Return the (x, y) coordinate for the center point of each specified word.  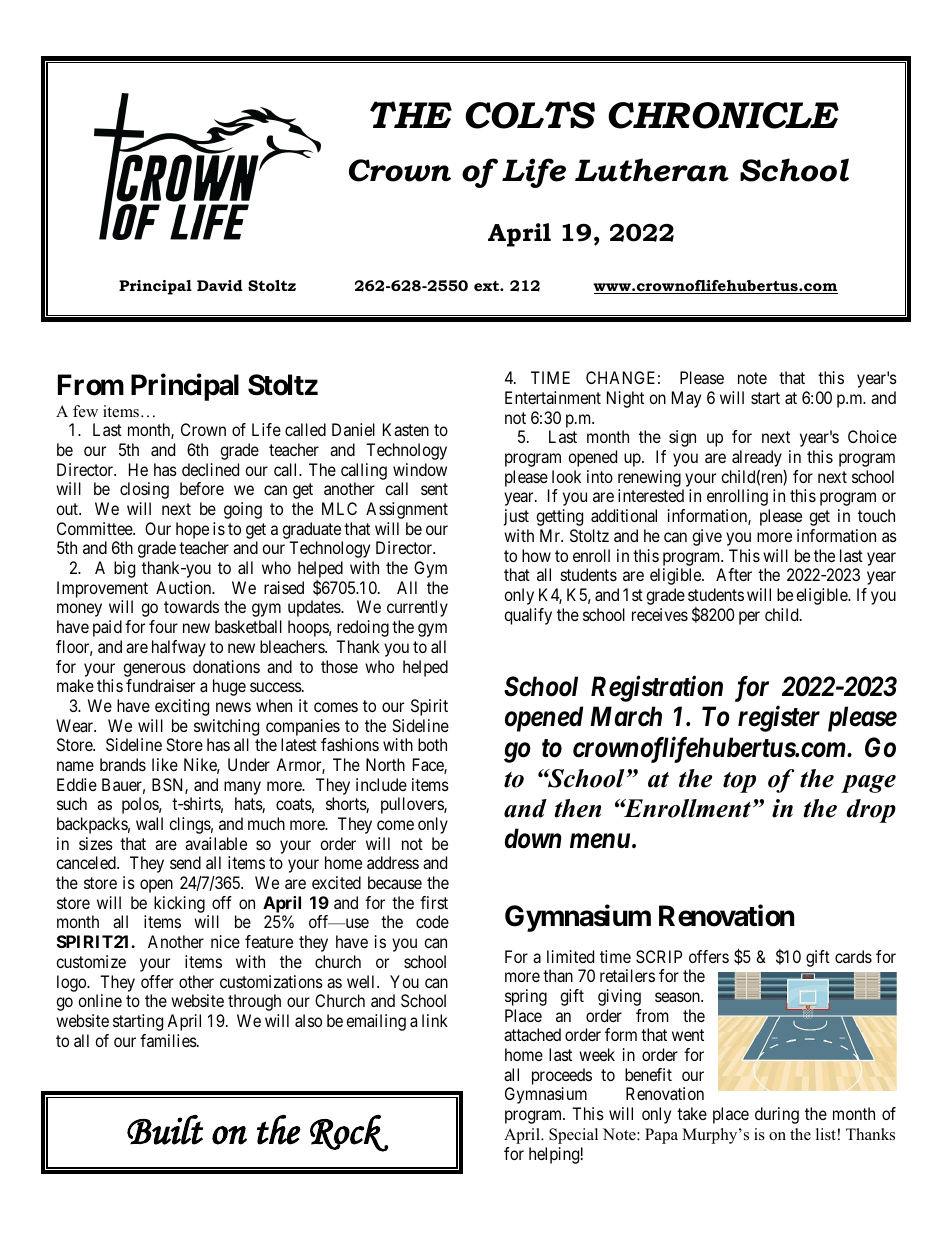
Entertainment (553, 397)
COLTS (530, 115)
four (163, 626)
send (185, 862)
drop (871, 811)
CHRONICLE (723, 115)
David (220, 285)
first (434, 902)
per (749, 618)
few (85, 411)
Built (165, 1130)
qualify (528, 616)
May (686, 399)
